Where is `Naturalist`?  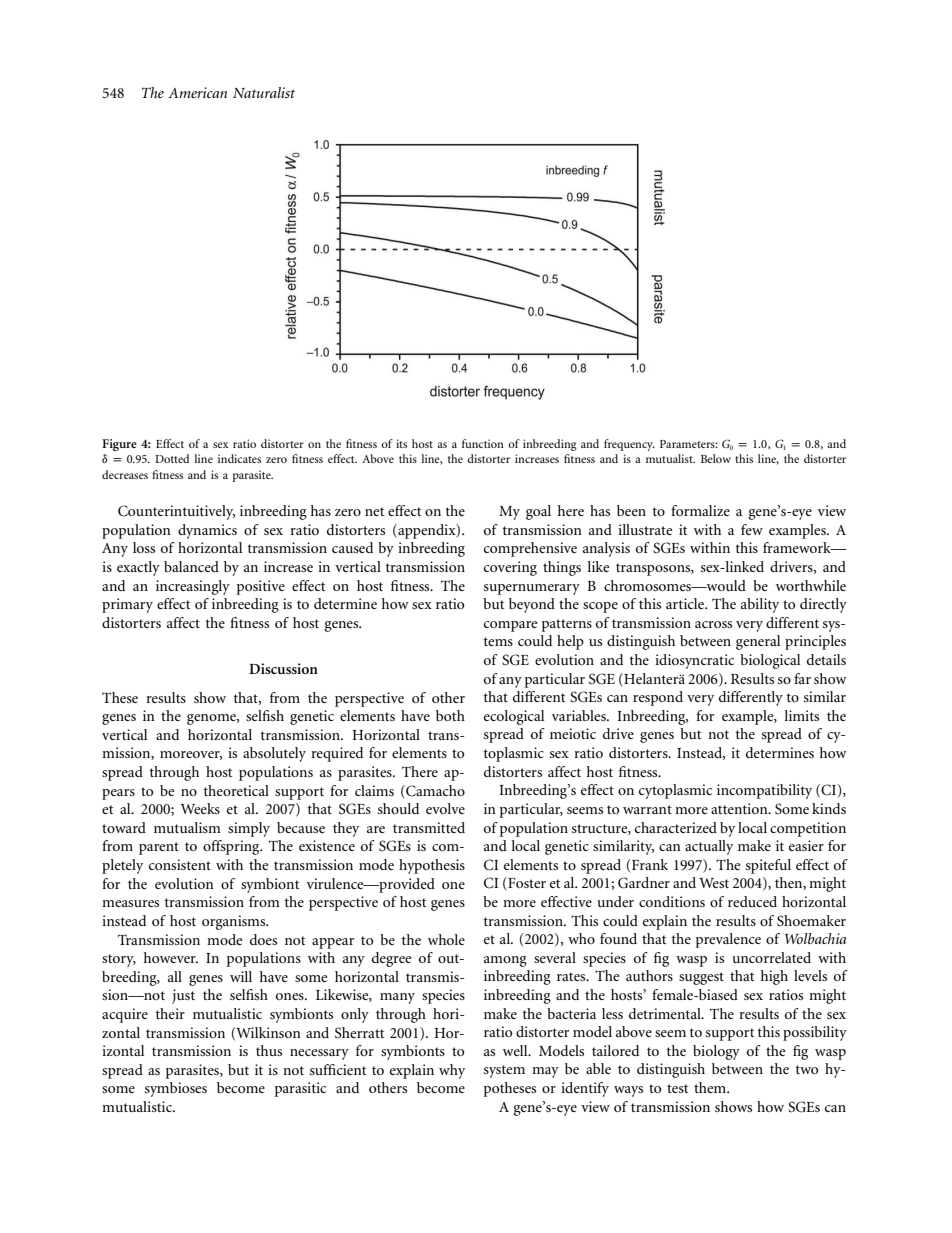
Naturalist is located at coordinates (264, 92).
